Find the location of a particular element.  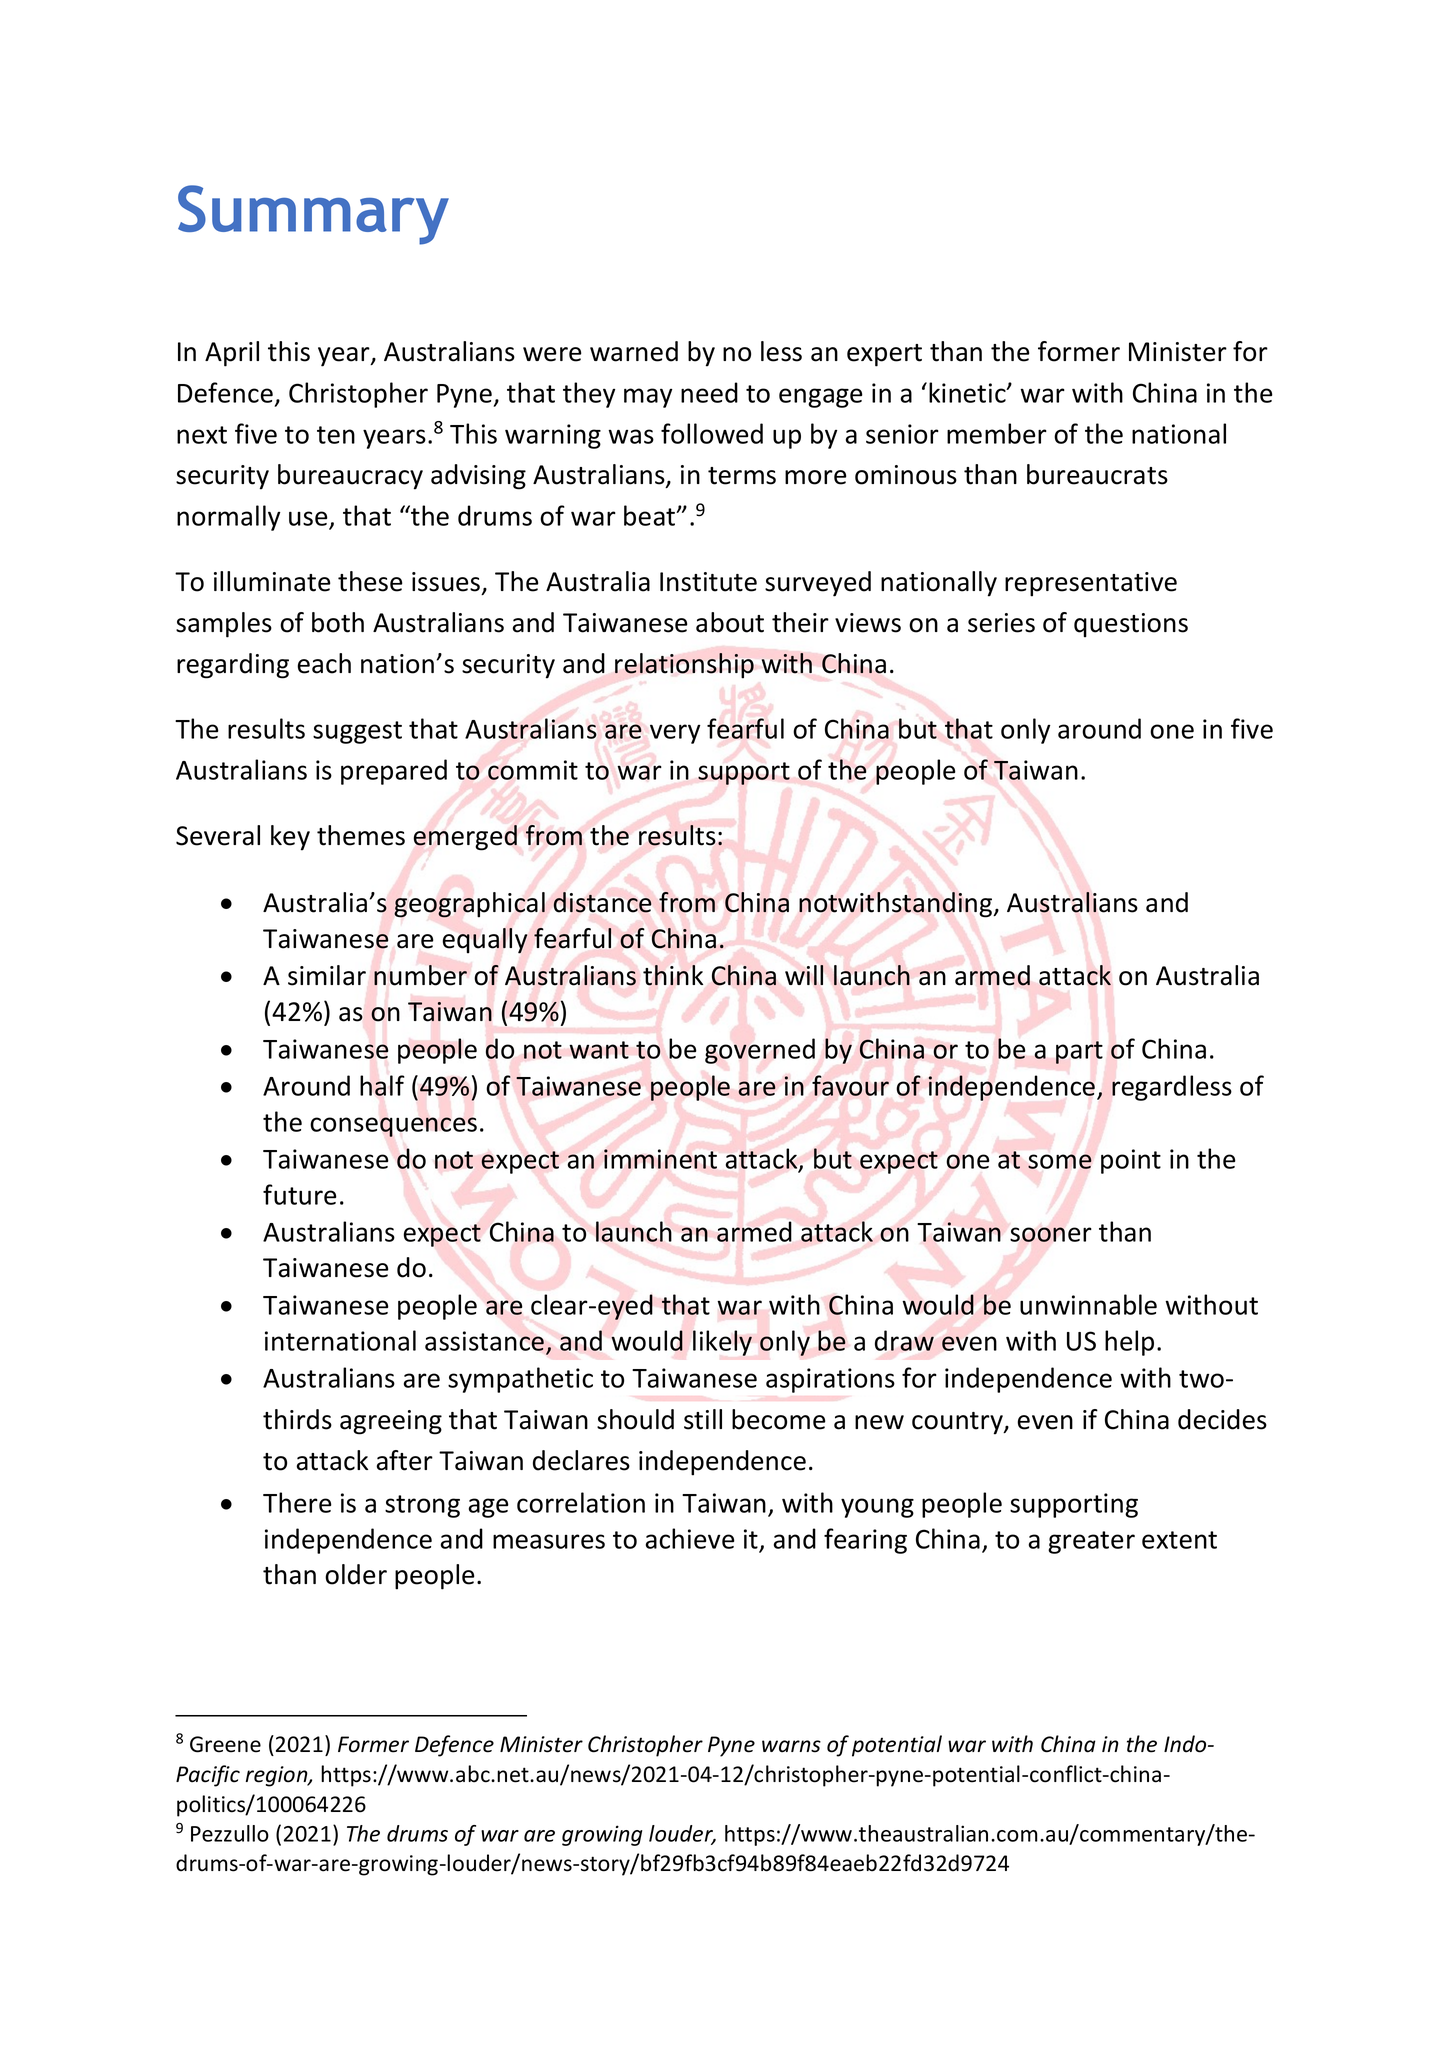

kinetic is located at coordinates (968, 392).
